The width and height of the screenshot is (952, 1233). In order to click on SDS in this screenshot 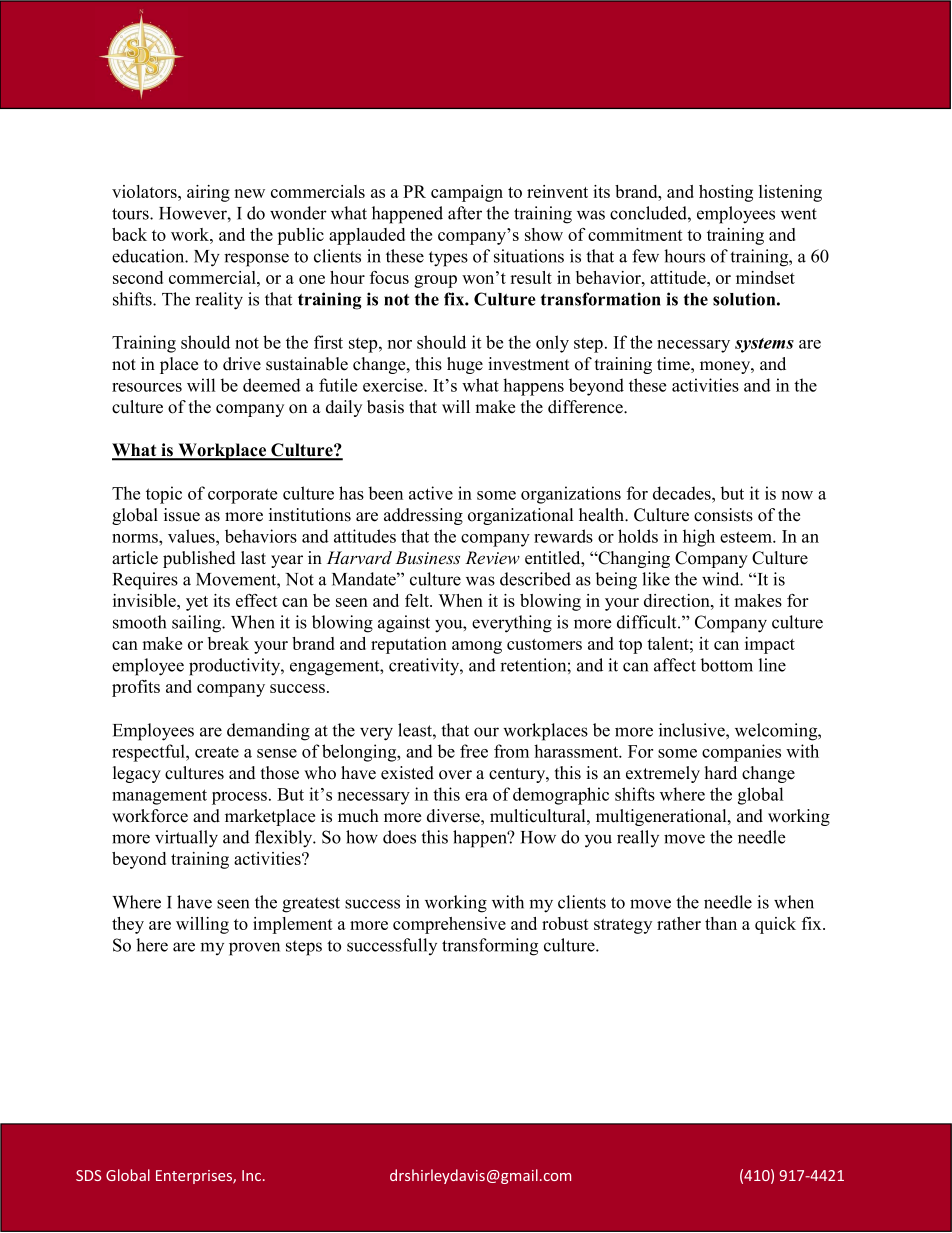, I will do `click(88, 1175)`.
